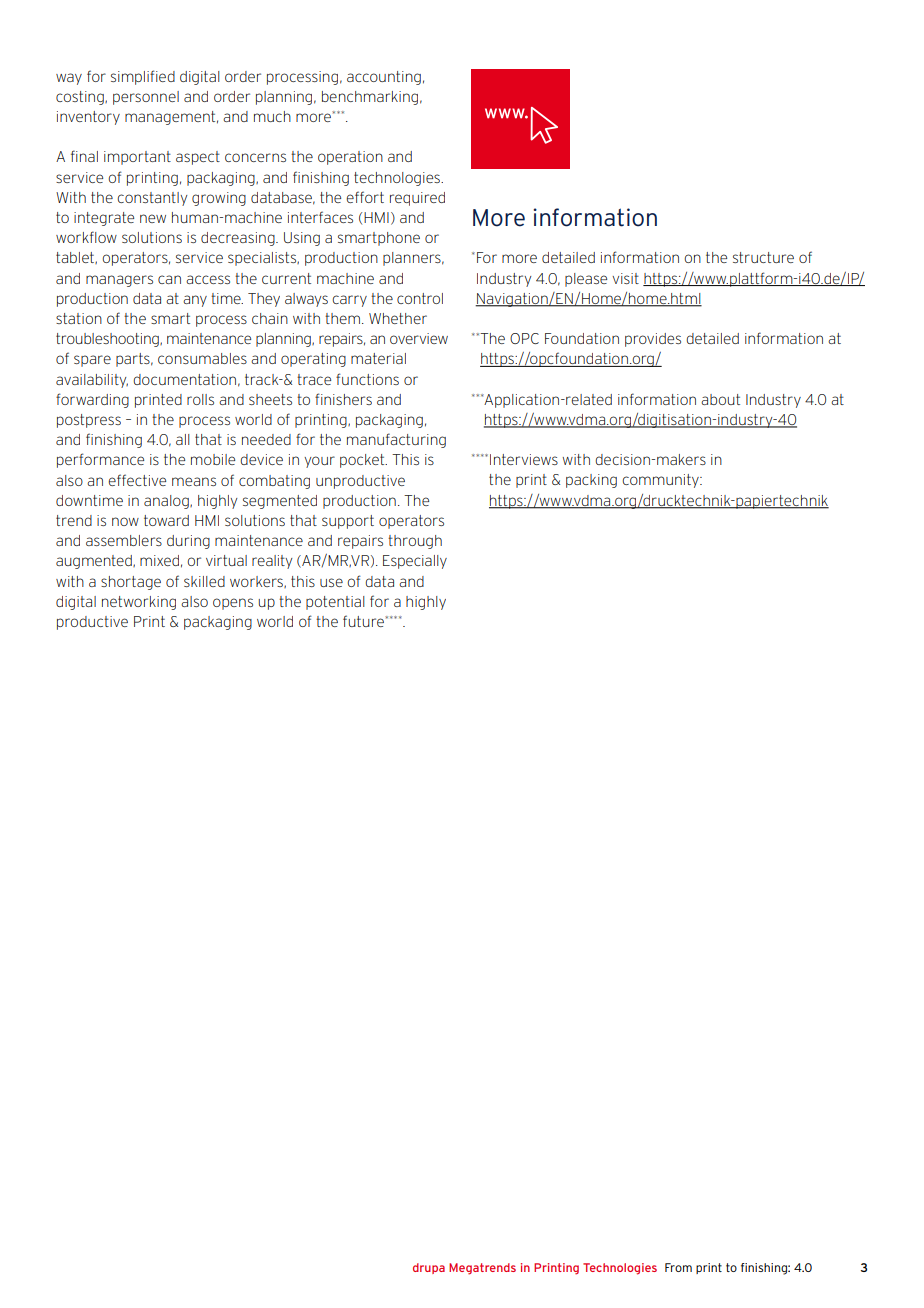  I want to click on personnel, so click(146, 98).
